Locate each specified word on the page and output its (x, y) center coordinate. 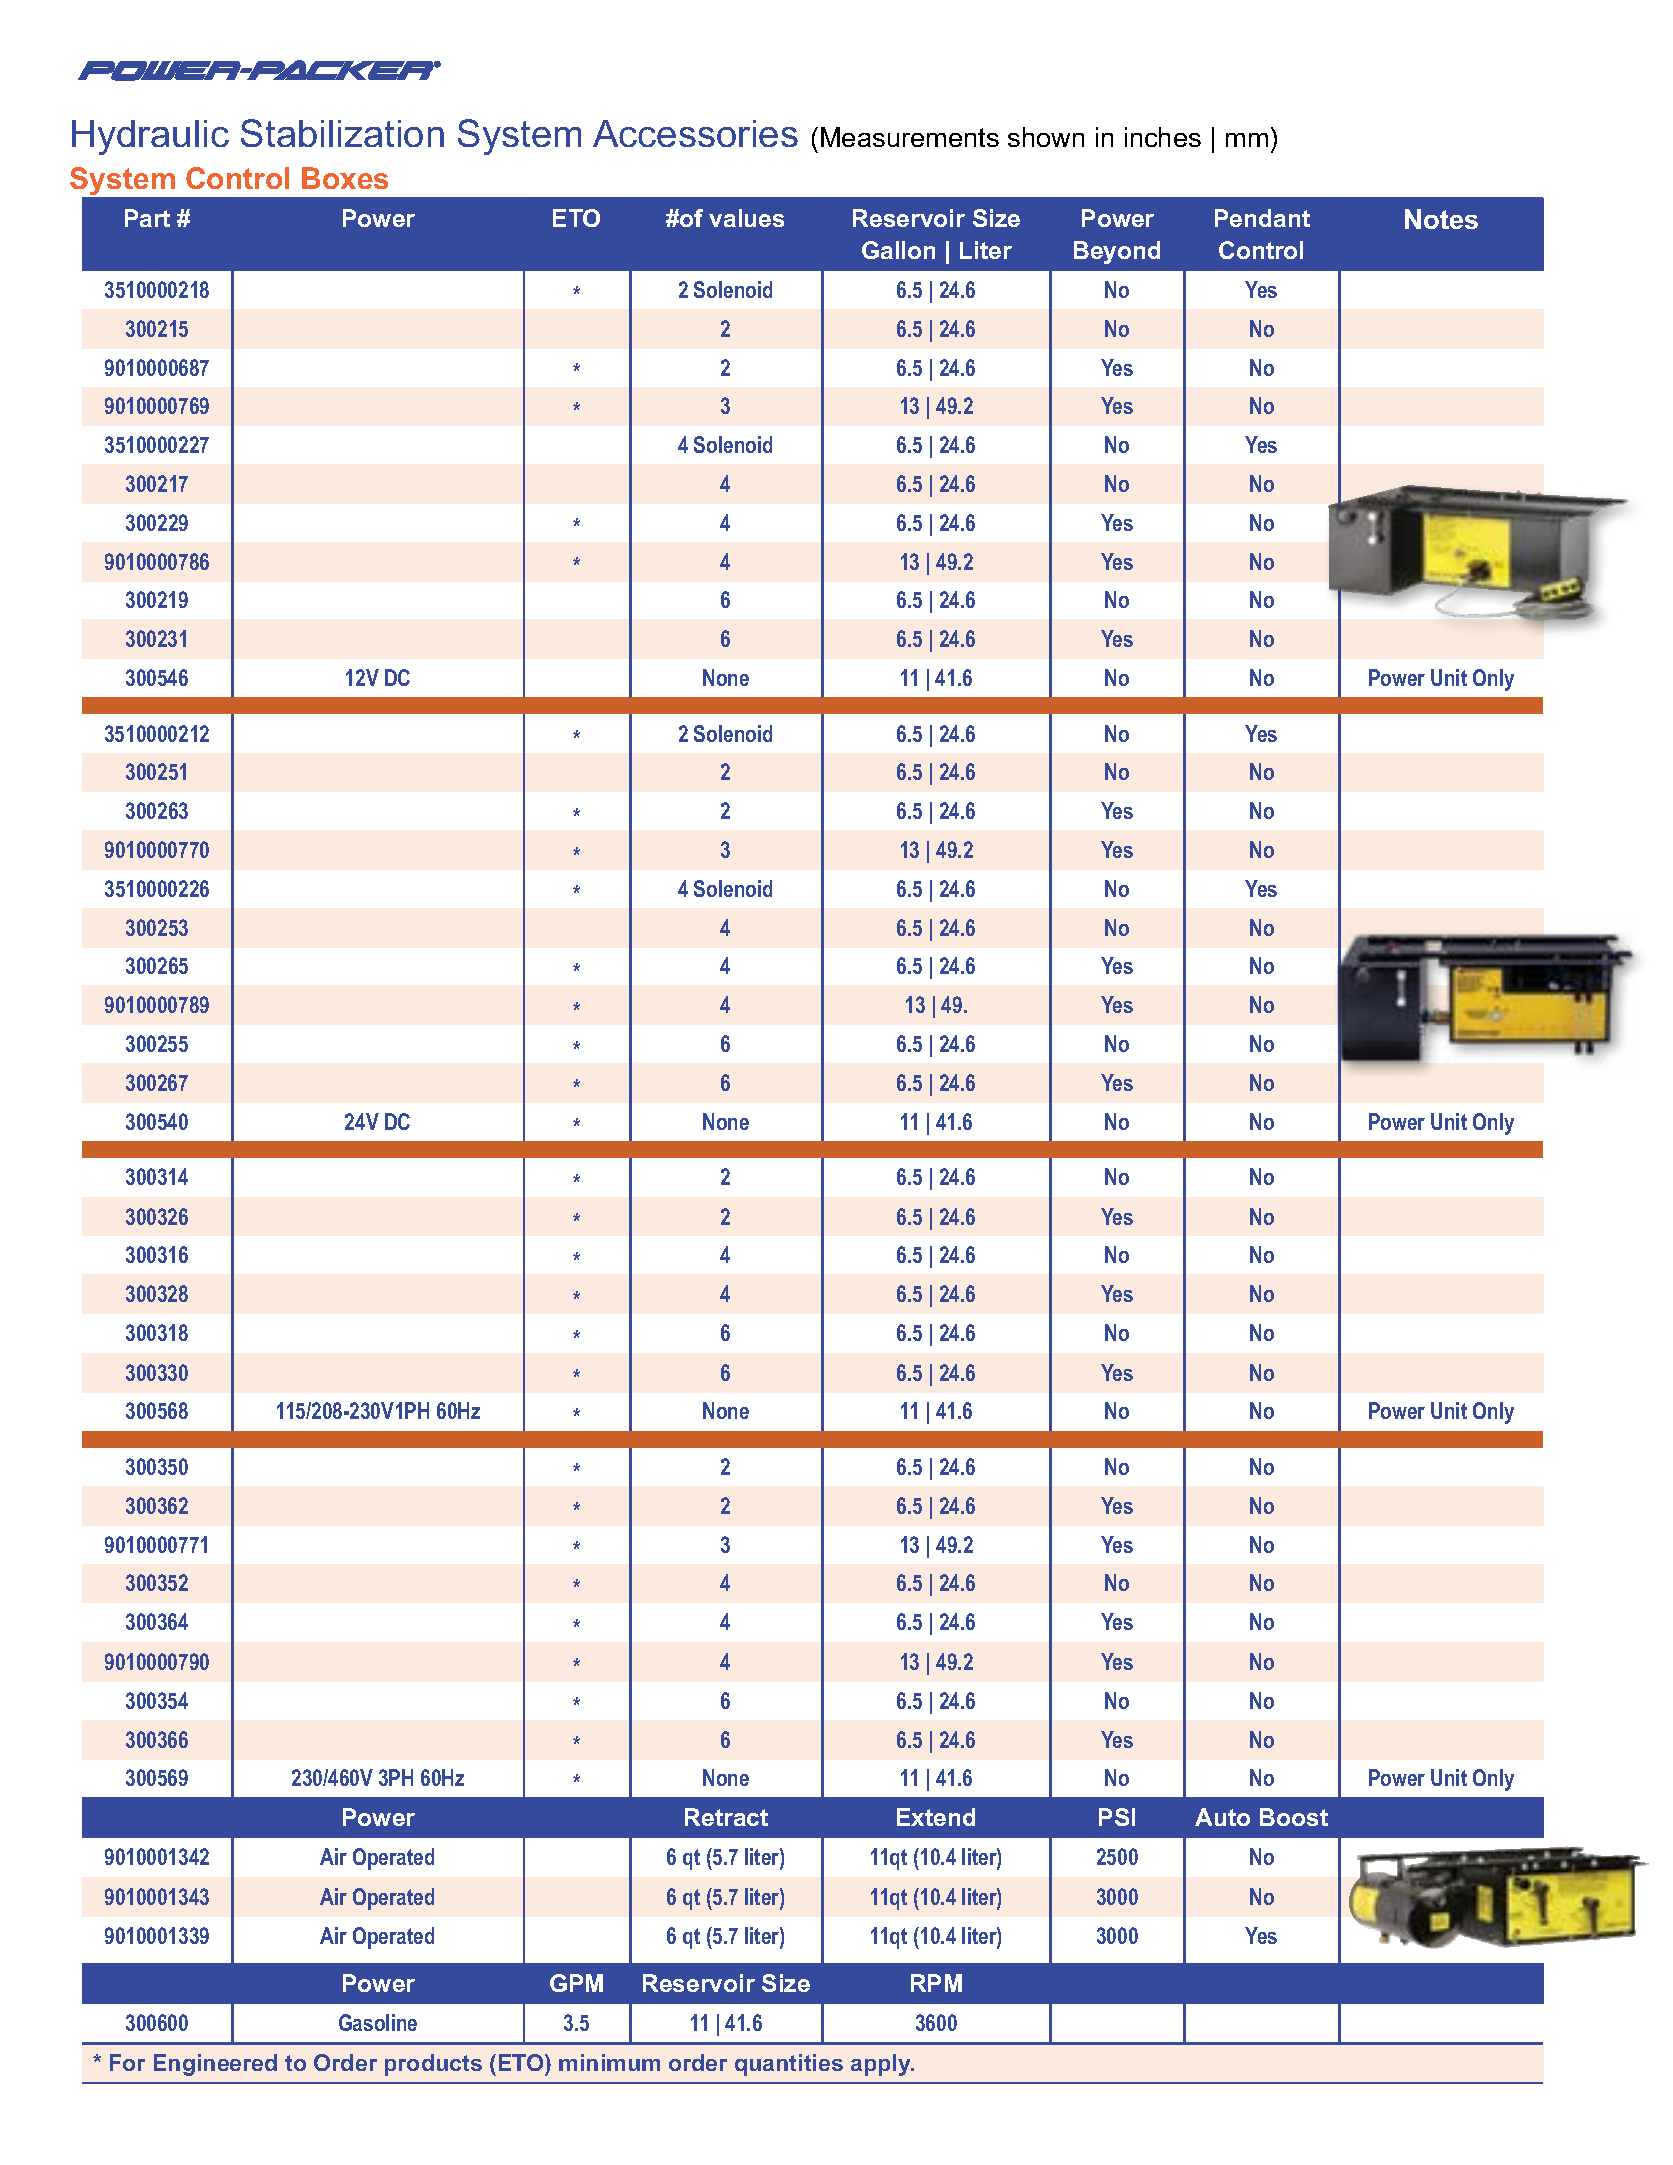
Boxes (345, 178)
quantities (789, 2065)
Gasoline (378, 2022)
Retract (726, 1817)
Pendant (1262, 218)
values (746, 218)
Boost (1294, 1817)
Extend (936, 1817)
